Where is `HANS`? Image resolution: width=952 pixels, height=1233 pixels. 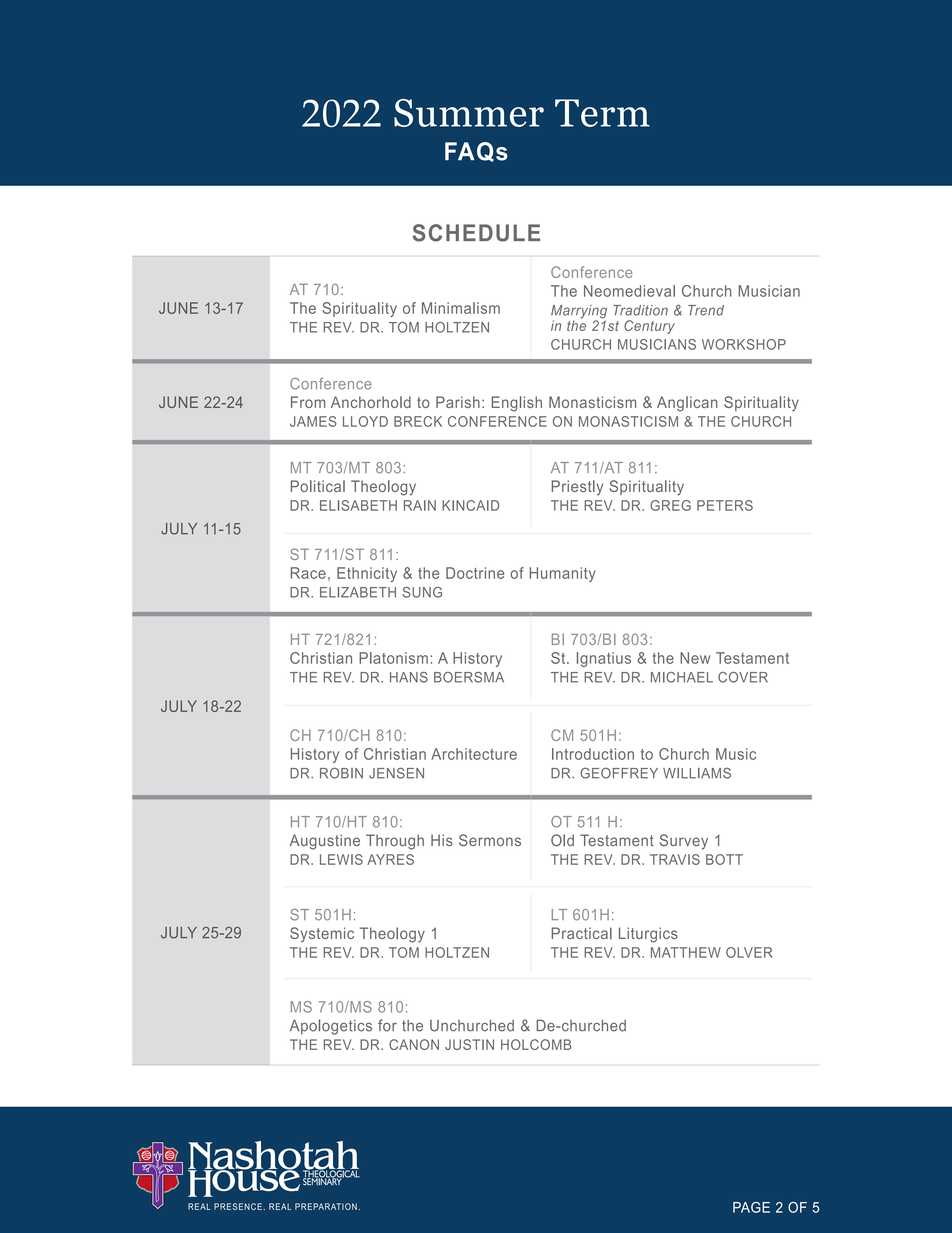
HANS is located at coordinates (409, 677).
